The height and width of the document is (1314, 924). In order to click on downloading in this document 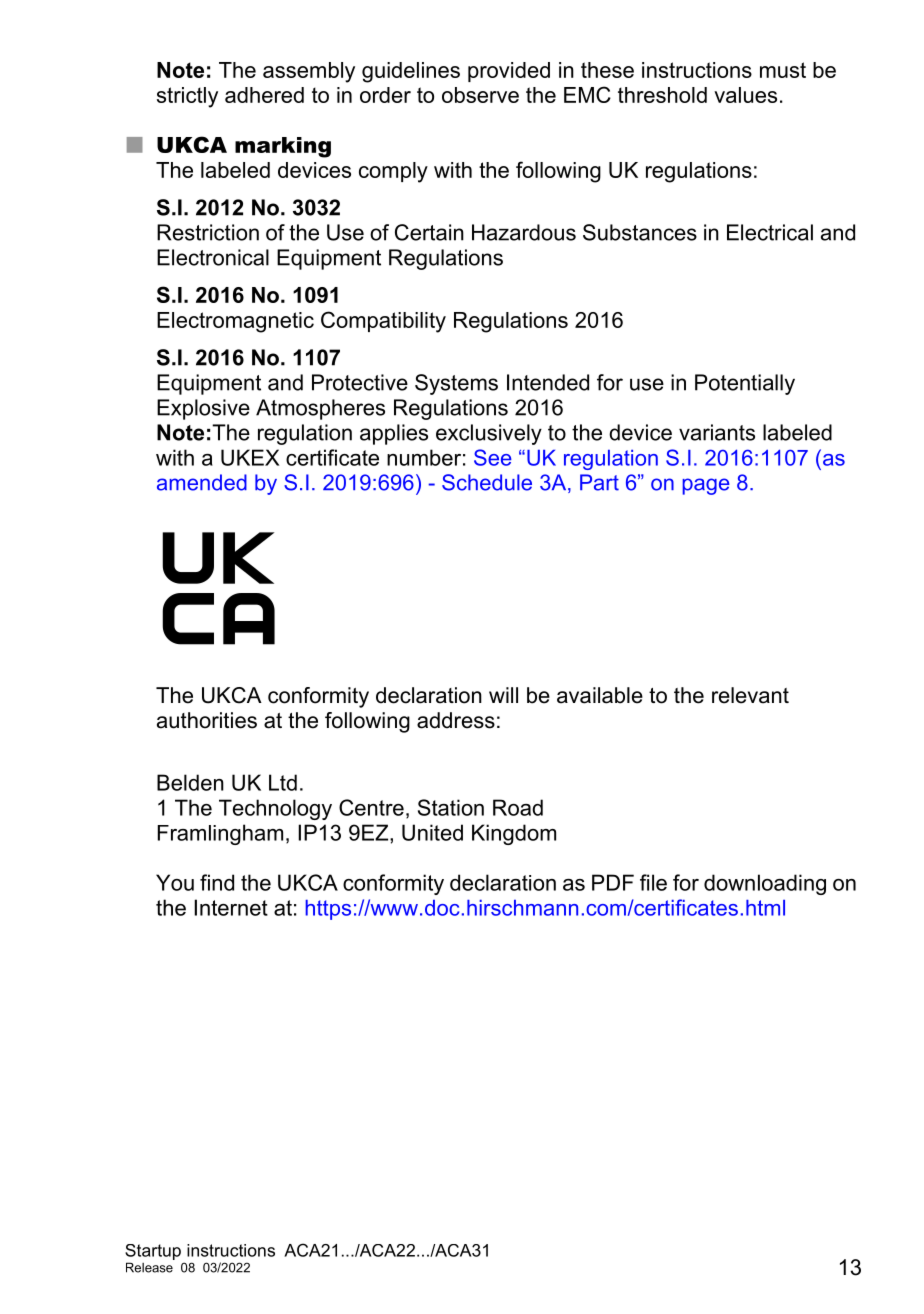, I will do `click(765, 884)`.
